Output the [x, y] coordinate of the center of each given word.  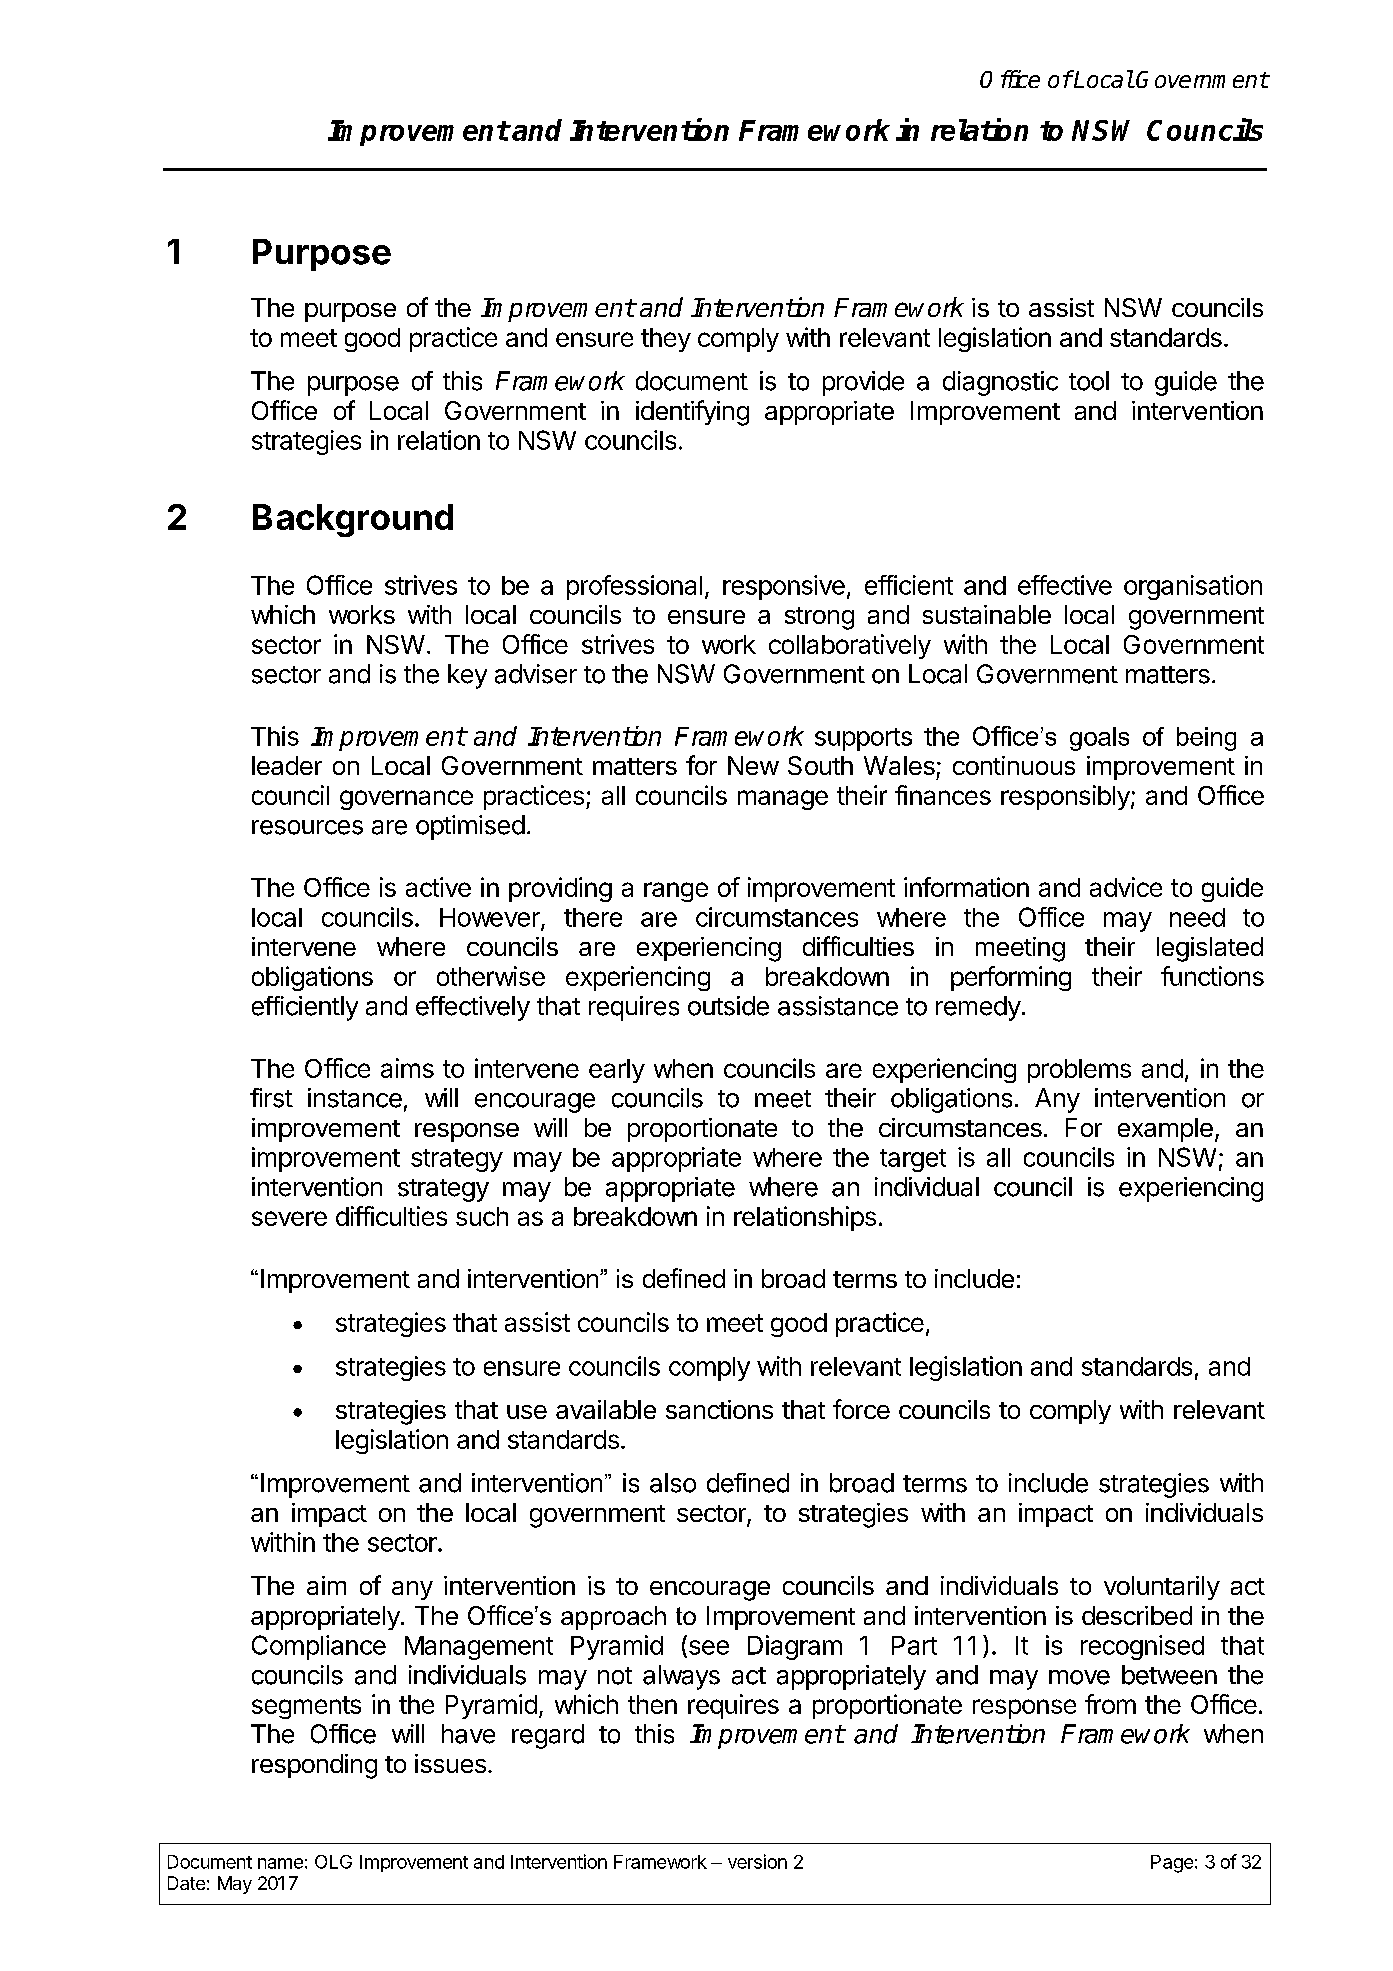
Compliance [319, 1647]
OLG [333, 1862]
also [673, 1483]
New [753, 765]
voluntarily [1162, 1588]
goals [1099, 739]
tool [1089, 381]
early [617, 1071]
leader [287, 765]
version [757, 1861]
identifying [692, 413]
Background [353, 520]
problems [1079, 1071]
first [271, 1098]
